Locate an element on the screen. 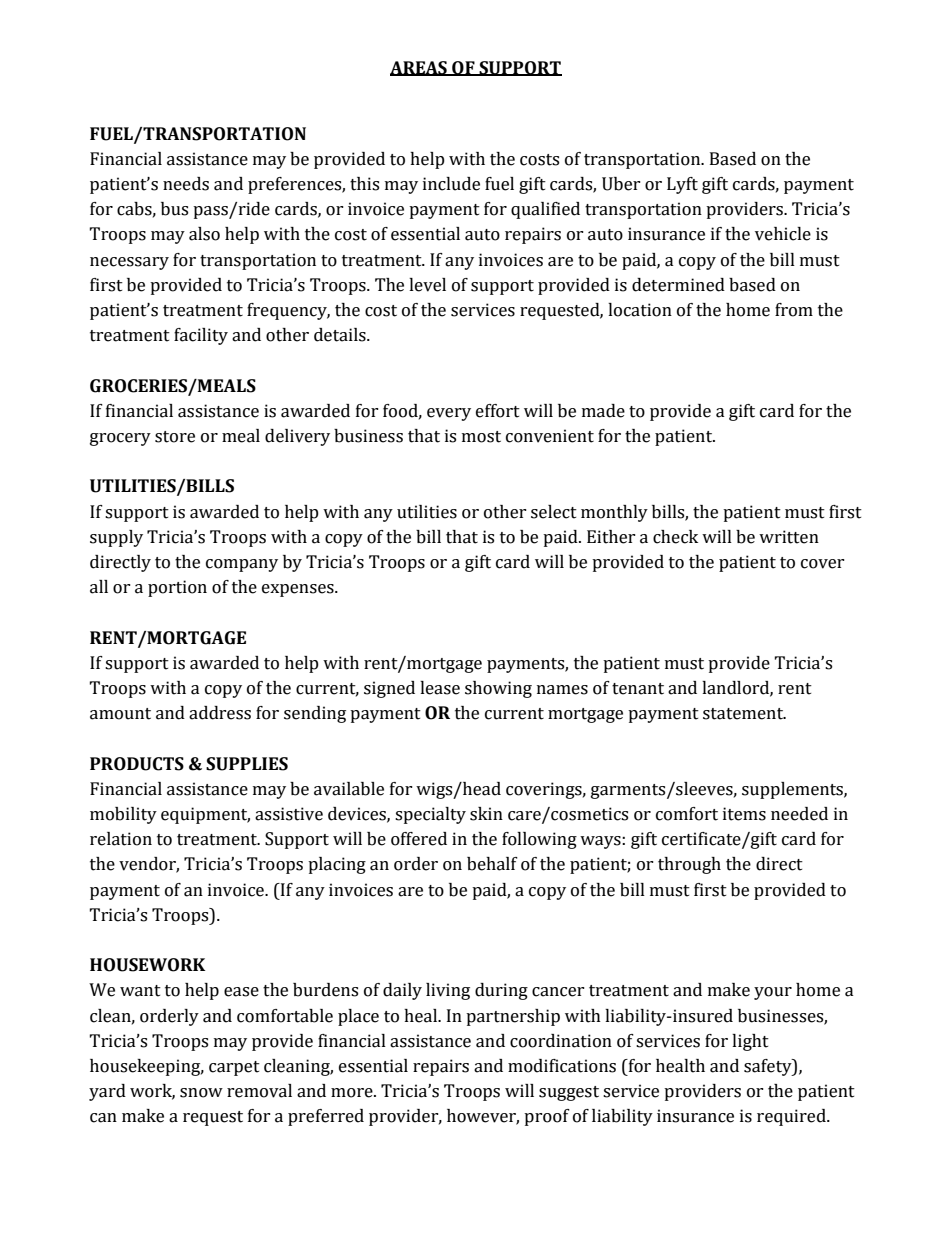 The height and width of the screenshot is (1233, 952). AREAS is located at coordinates (419, 68).
